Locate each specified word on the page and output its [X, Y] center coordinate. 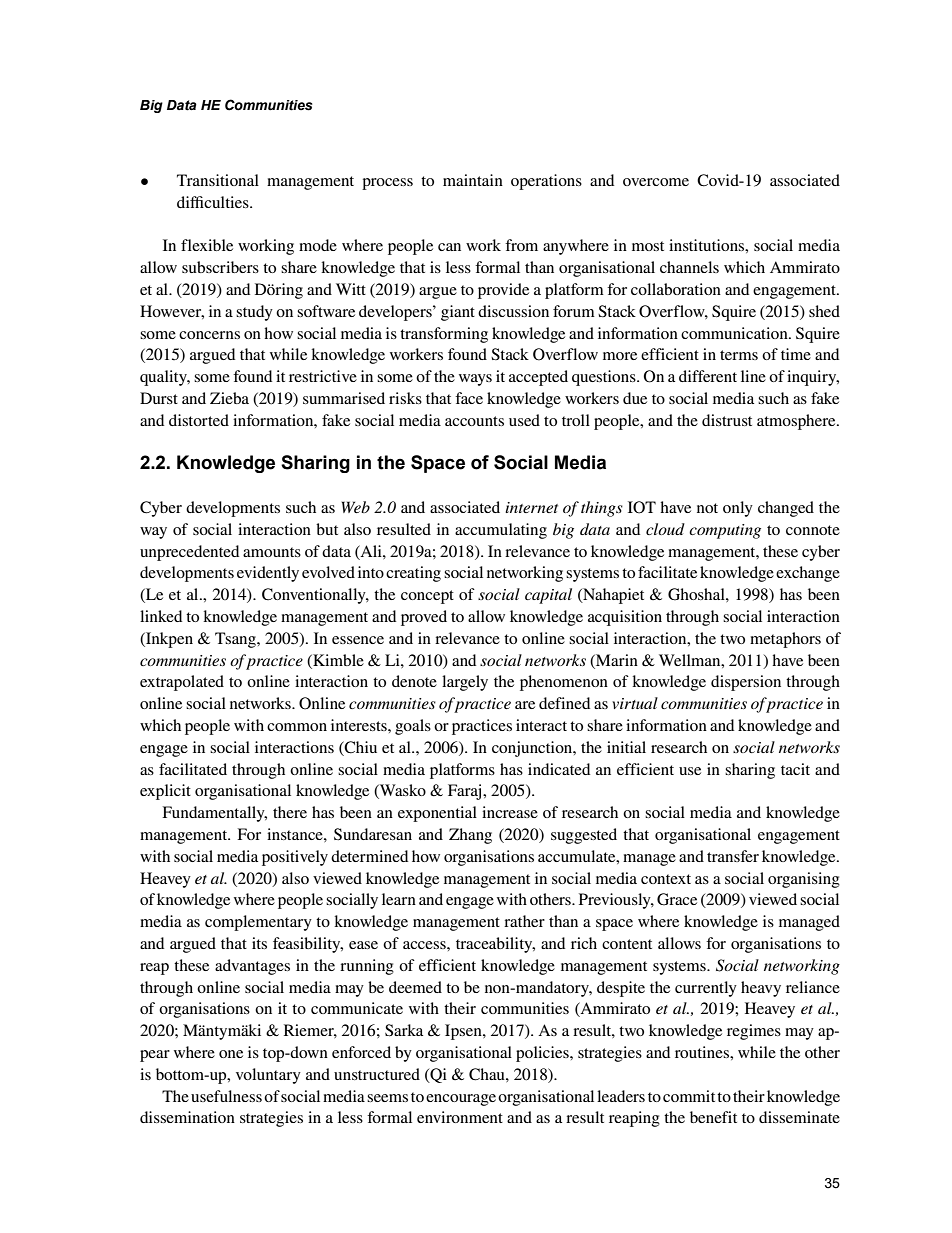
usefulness [226, 1096]
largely [465, 683]
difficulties [214, 202]
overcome [656, 182]
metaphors [785, 640]
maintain [473, 180]
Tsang [236, 640]
